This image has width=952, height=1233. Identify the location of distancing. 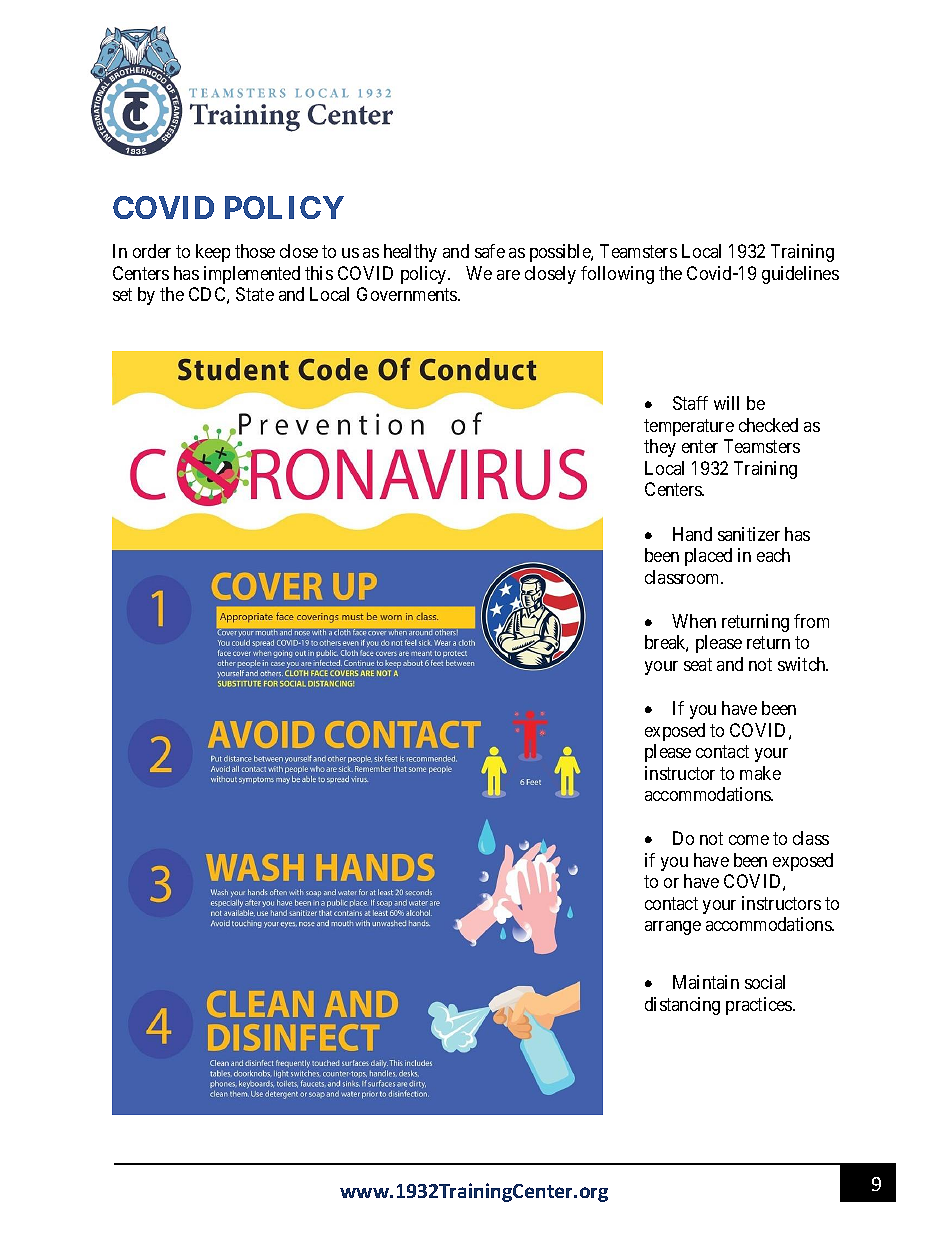
(682, 1006).
